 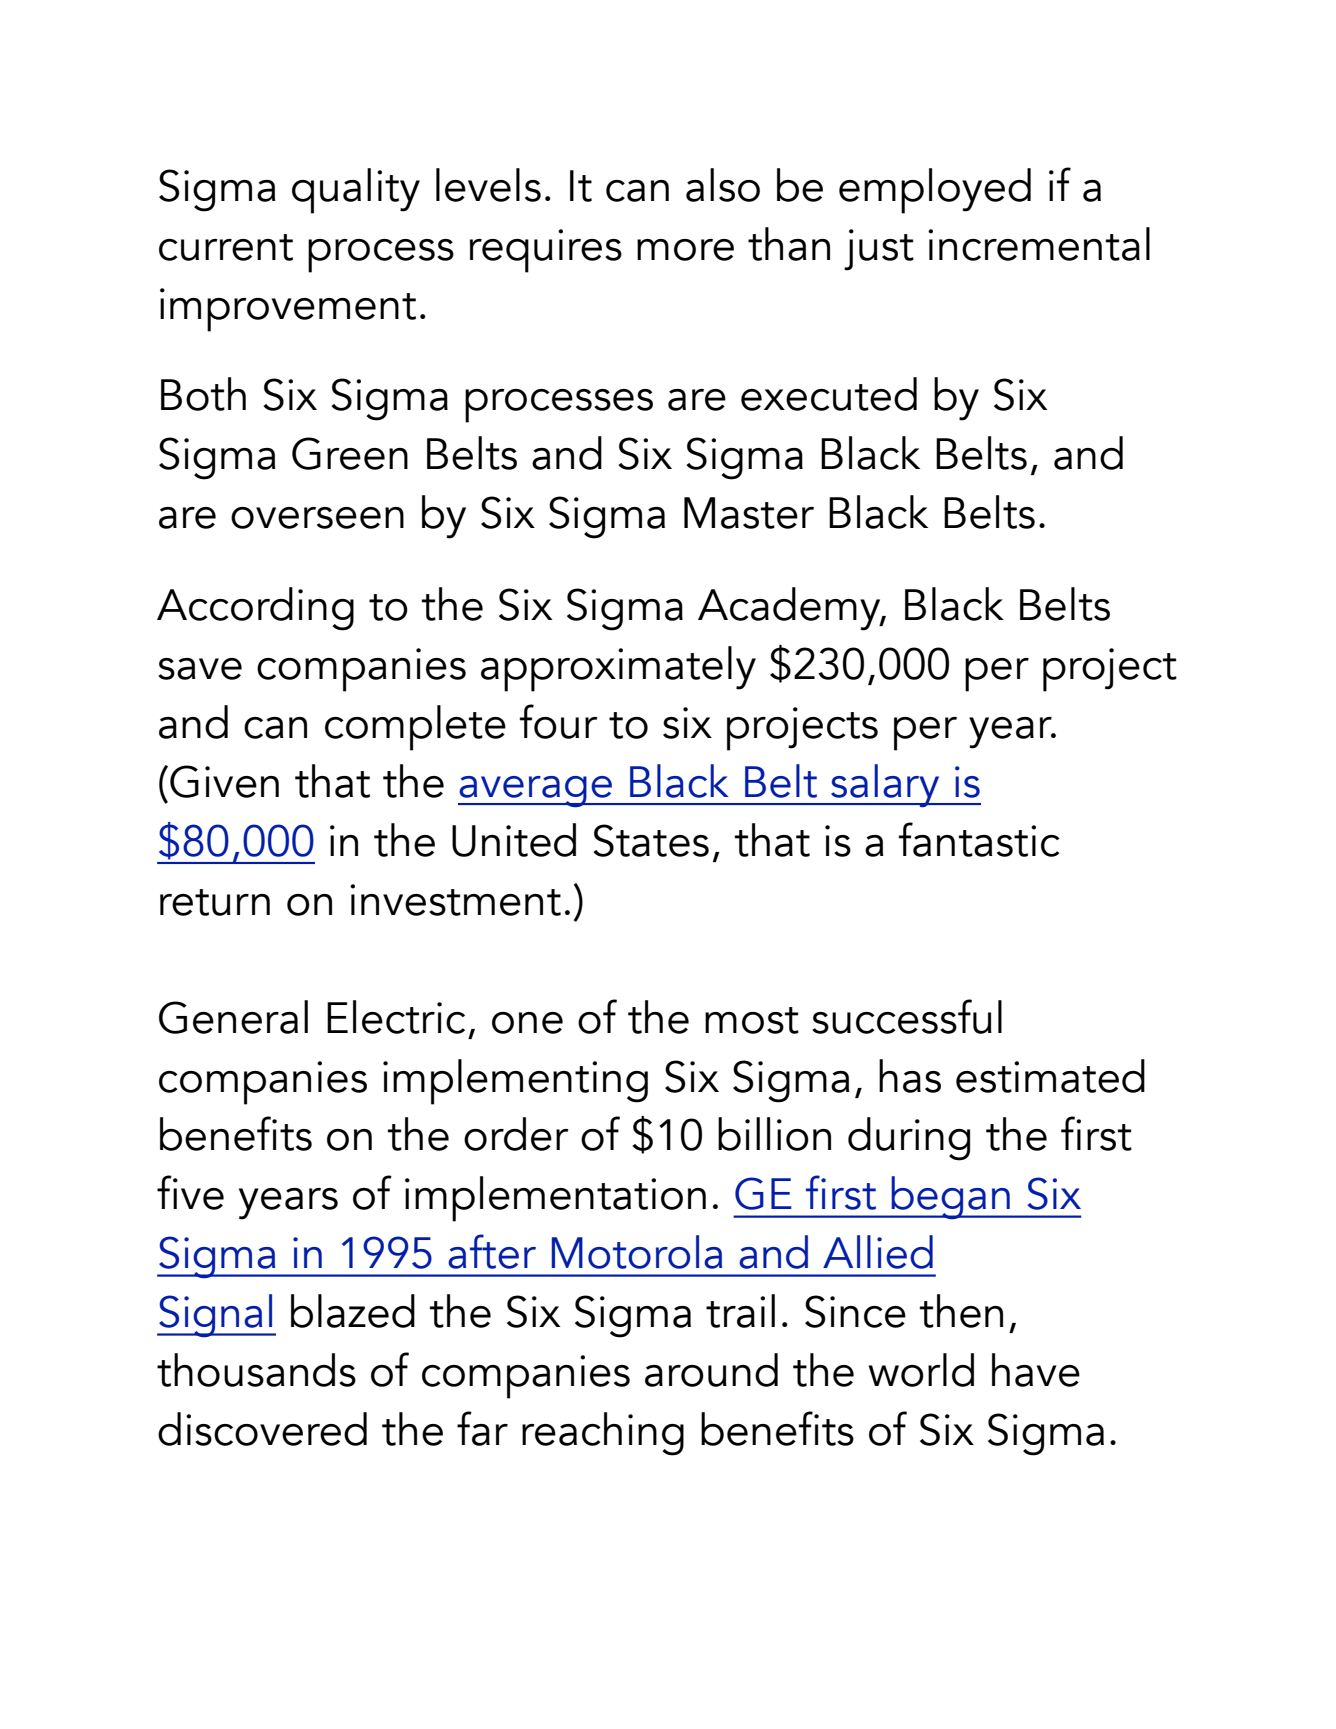 I want to click on save, so click(x=200, y=669).
